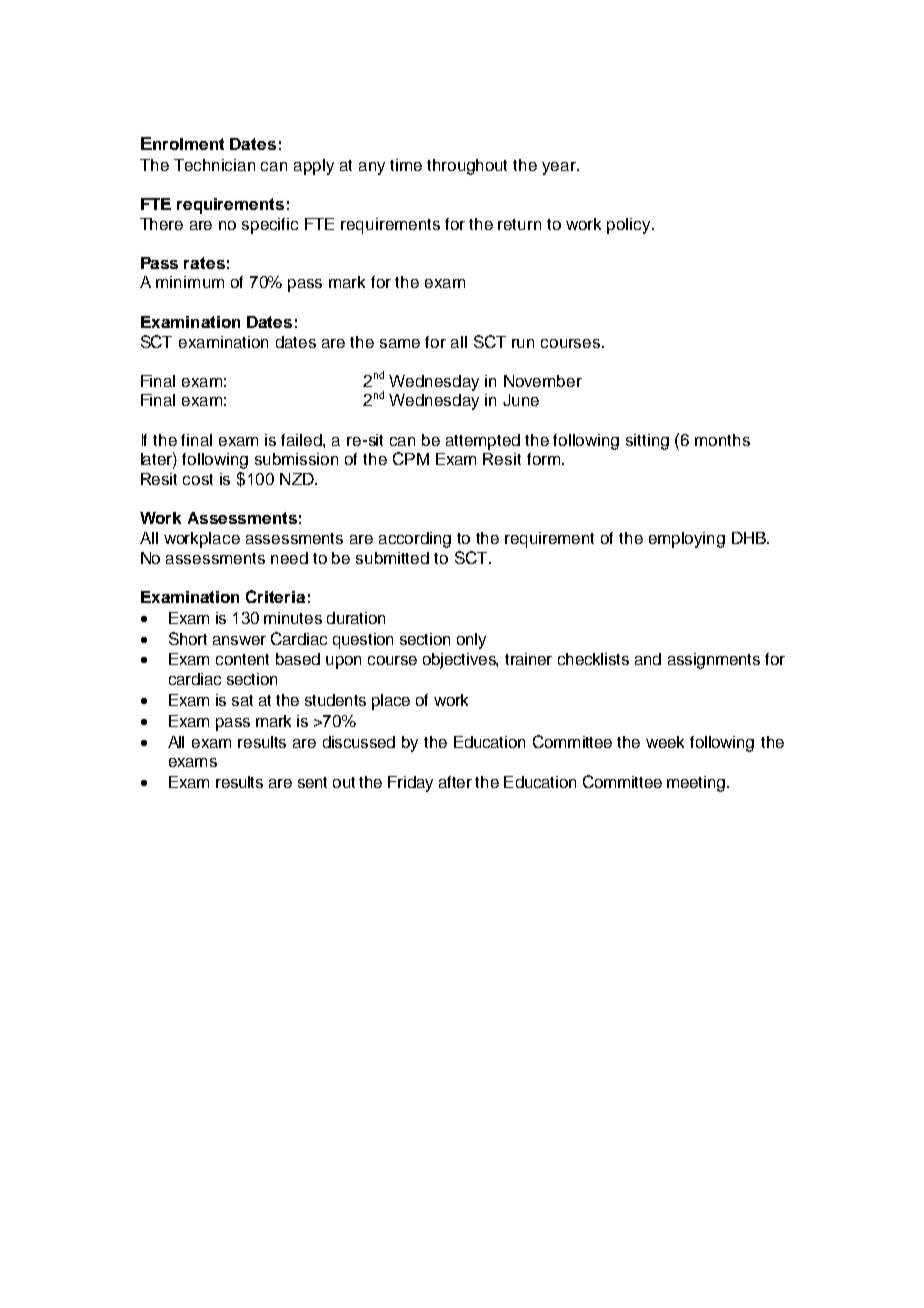 Image resolution: width=924 pixels, height=1308 pixels. I want to click on Technician, so click(214, 165).
